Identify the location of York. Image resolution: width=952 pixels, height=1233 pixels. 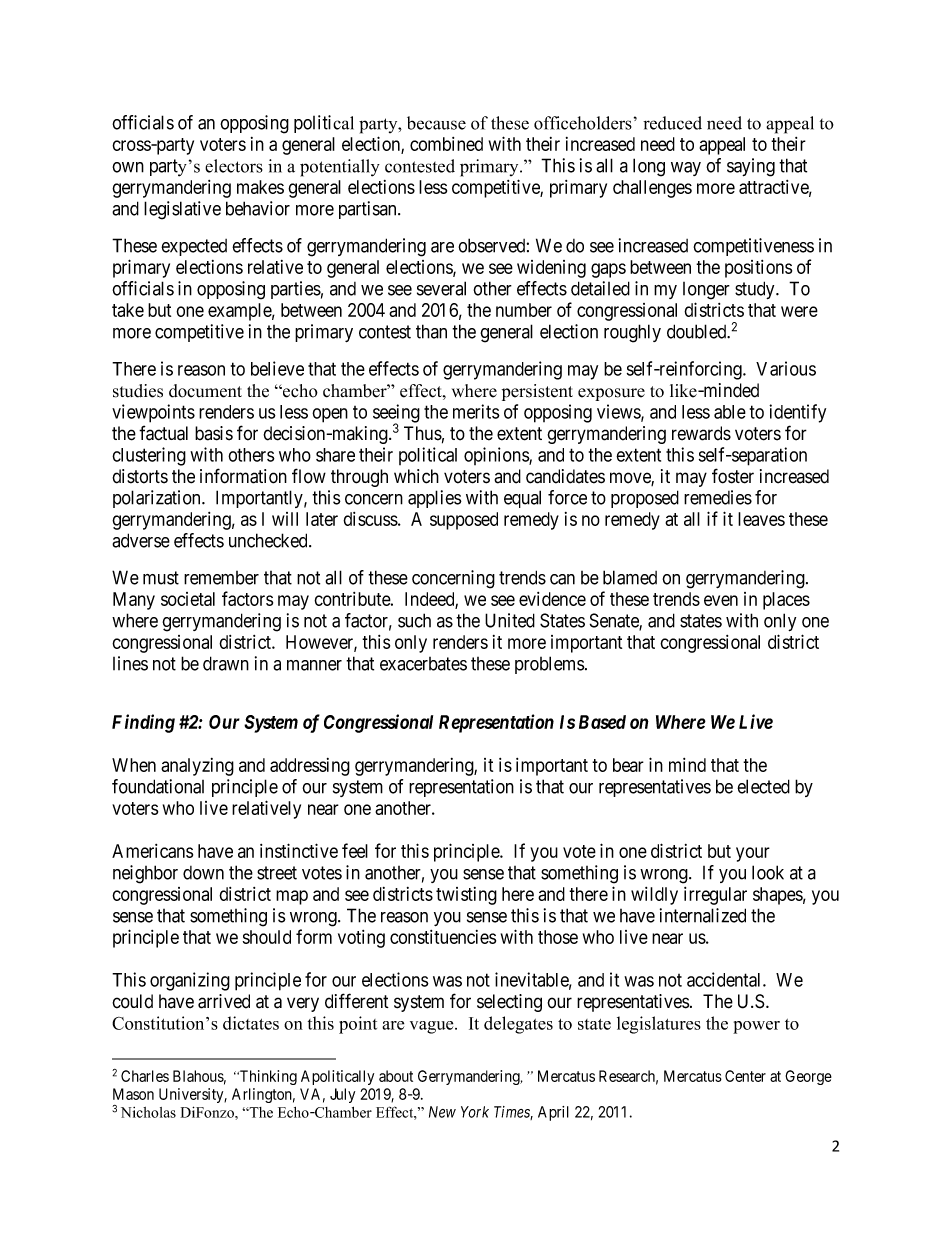
(475, 1112).
